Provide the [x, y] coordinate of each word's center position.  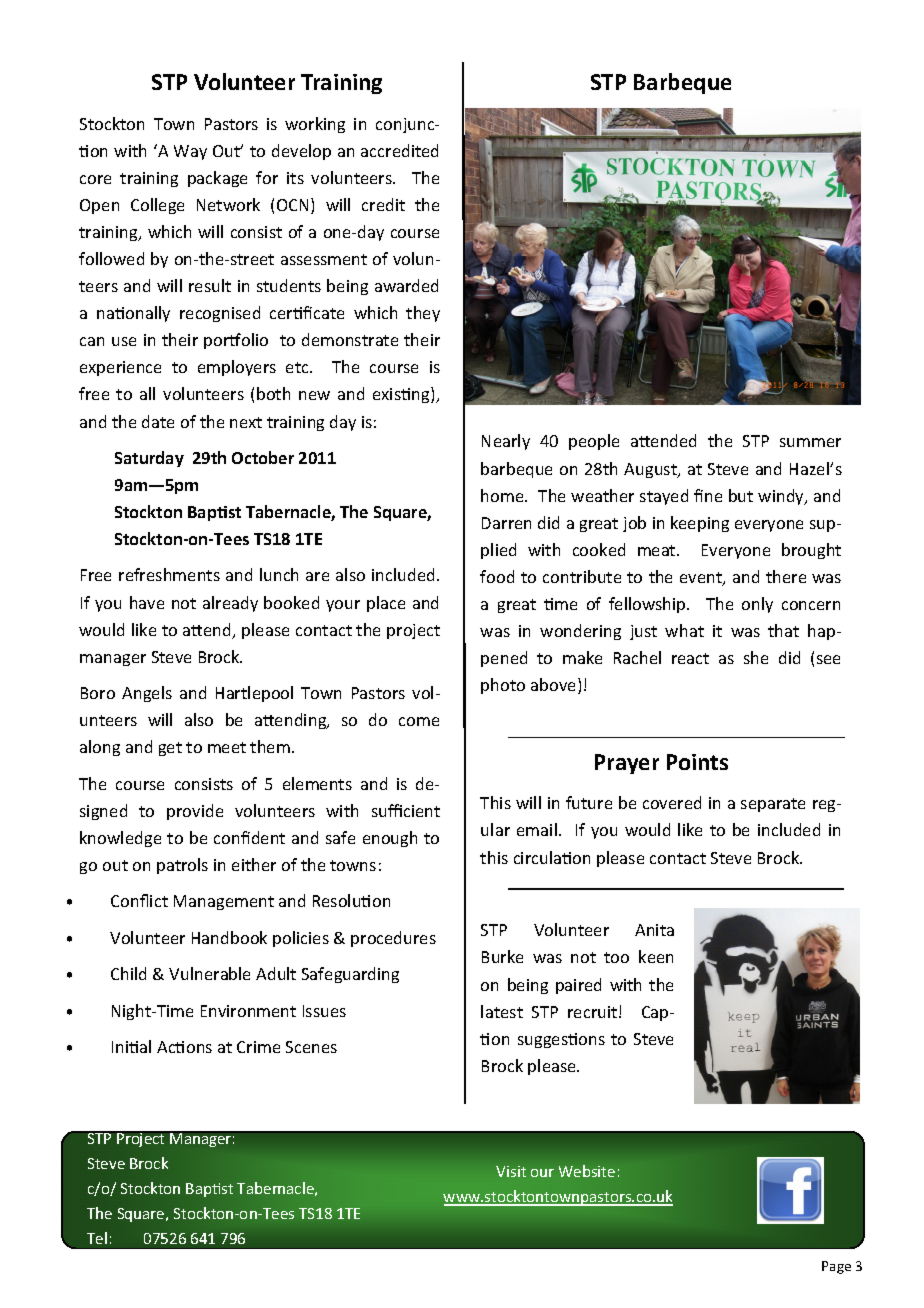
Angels [147, 694]
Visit [511, 1171]
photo [503, 686]
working [315, 125]
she [756, 657]
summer [810, 442]
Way [190, 152]
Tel [97, 1238]
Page [836, 1267]
